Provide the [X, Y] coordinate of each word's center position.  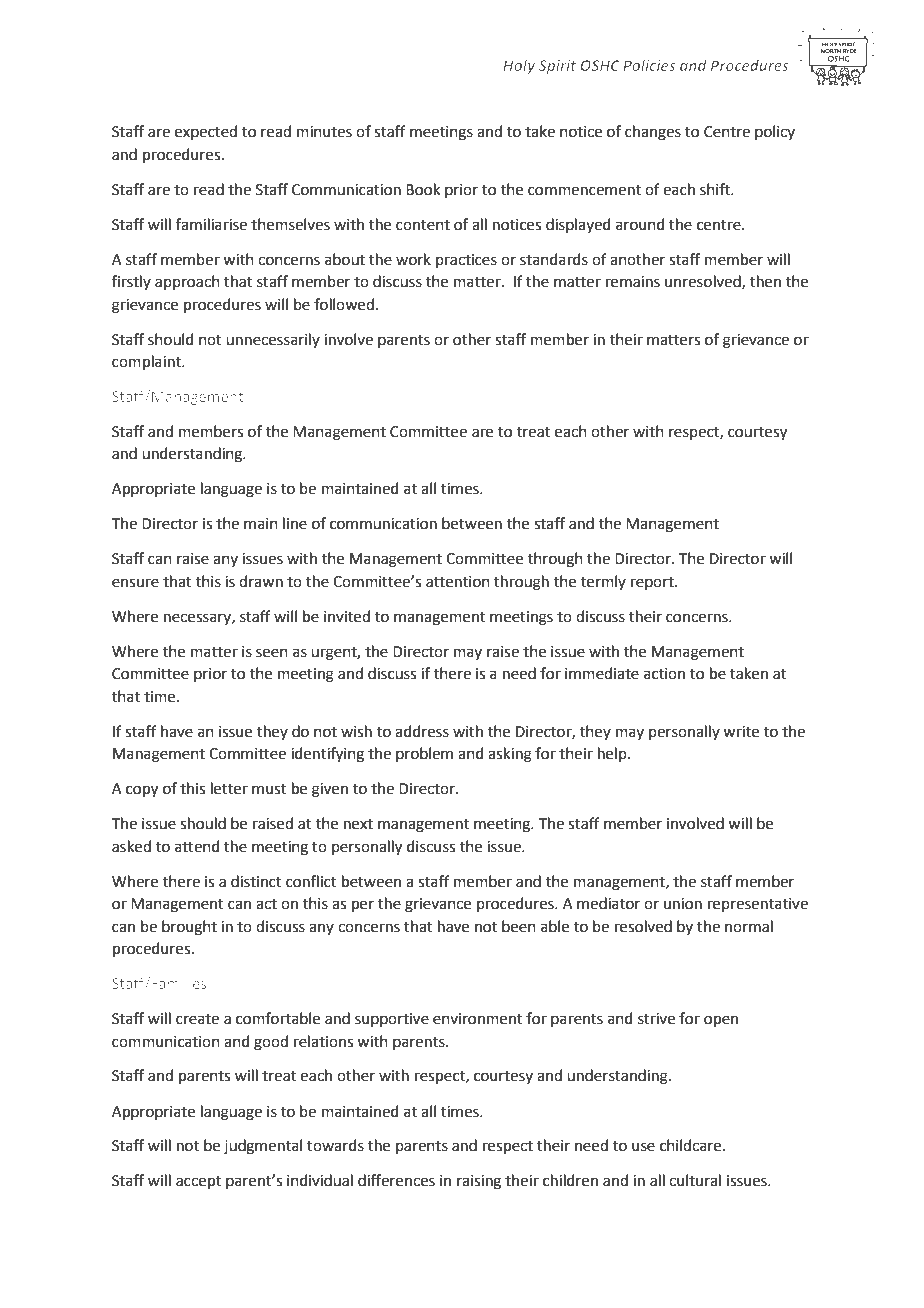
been [519, 926]
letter [229, 788]
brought [189, 928]
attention [458, 582]
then [765, 281]
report [653, 583]
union [683, 904]
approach [187, 282]
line [295, 523]
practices [466, 261]
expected [206, 132]
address [422, 731]
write [741, 732]
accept [198, 1182]
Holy [519, 66]
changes [653, 133]
